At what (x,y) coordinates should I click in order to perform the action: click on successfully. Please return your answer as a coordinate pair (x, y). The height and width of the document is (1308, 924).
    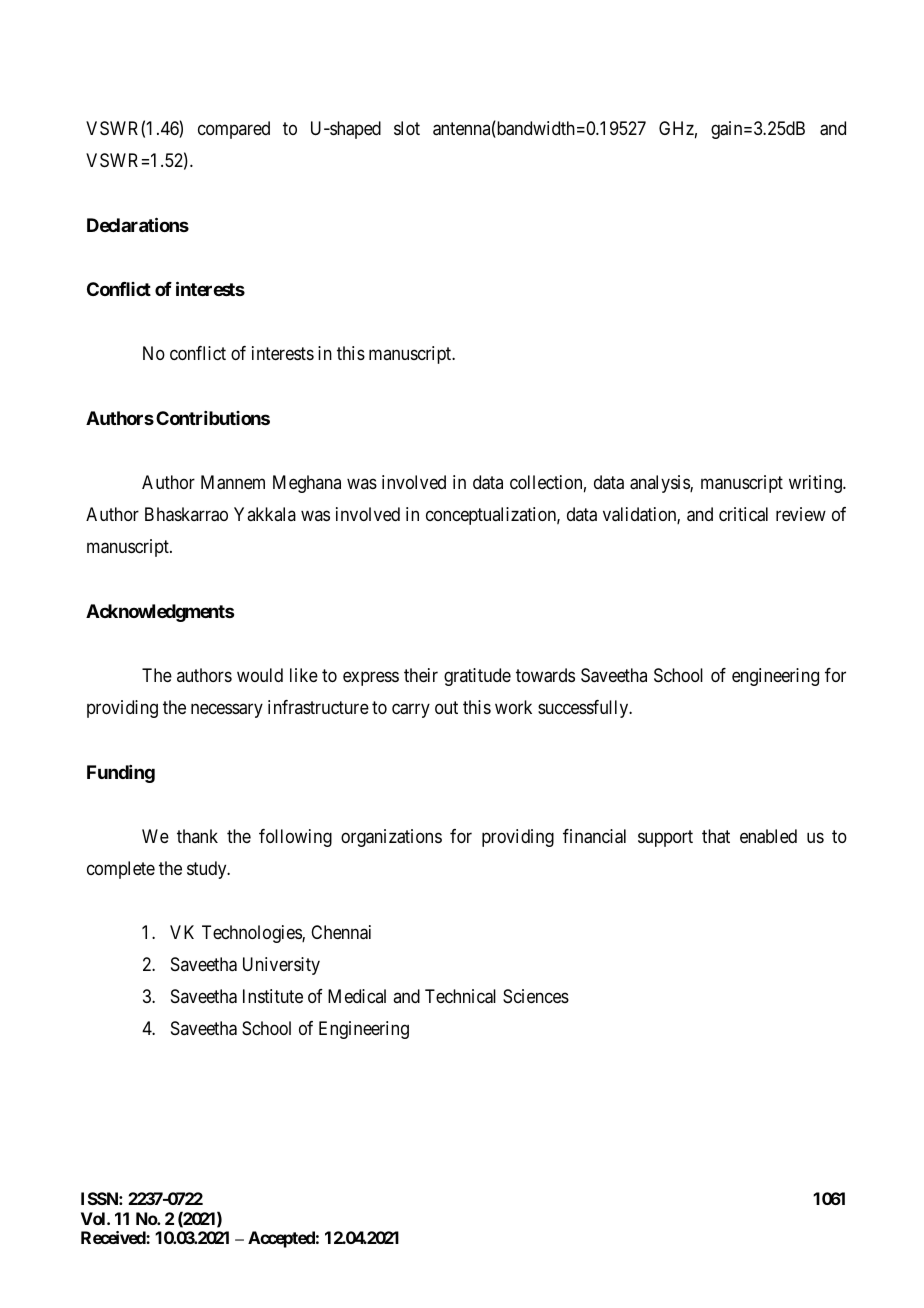
    Looking at the image, I should click on (584, 709).
